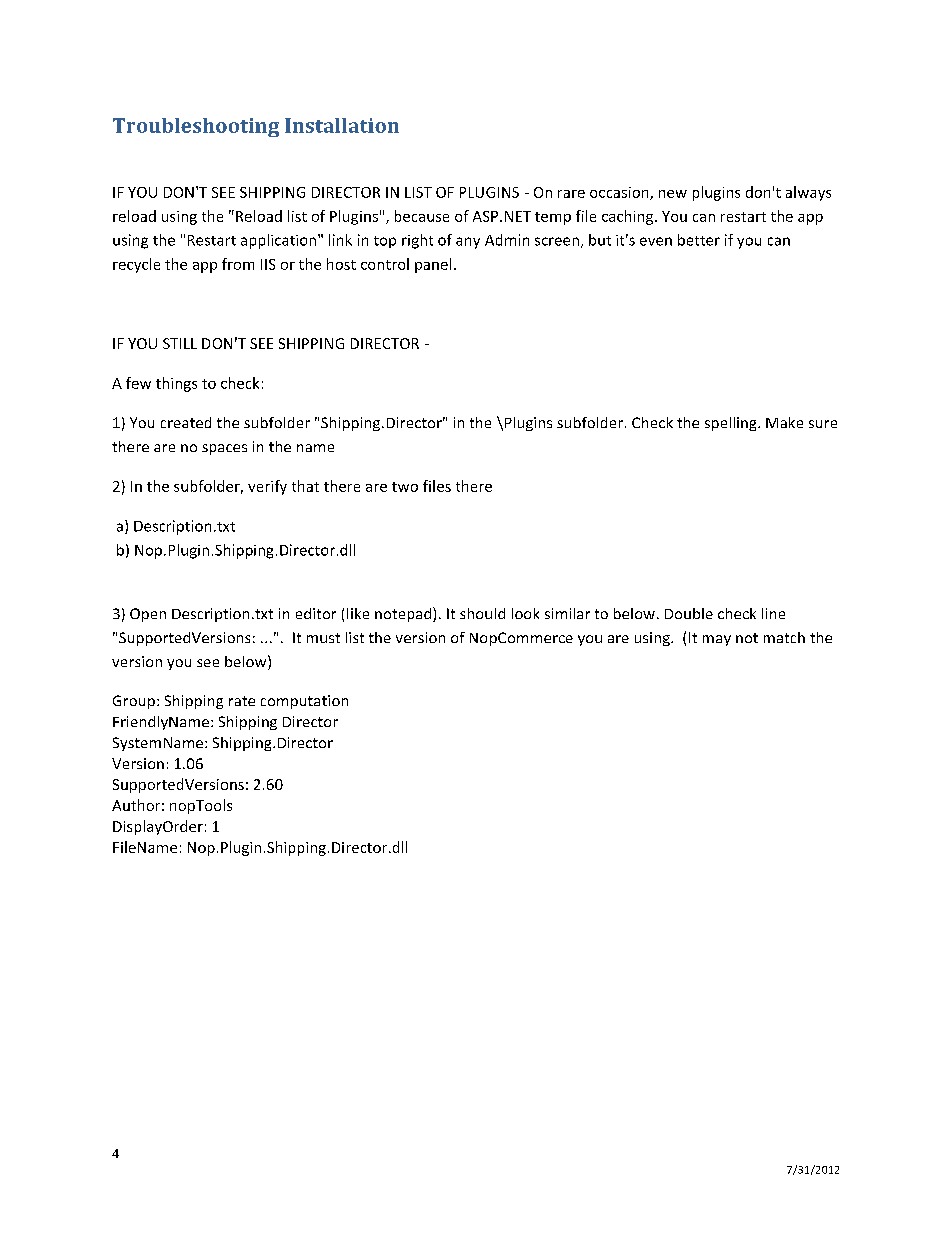  I want to click on should, so click(482, 613).
